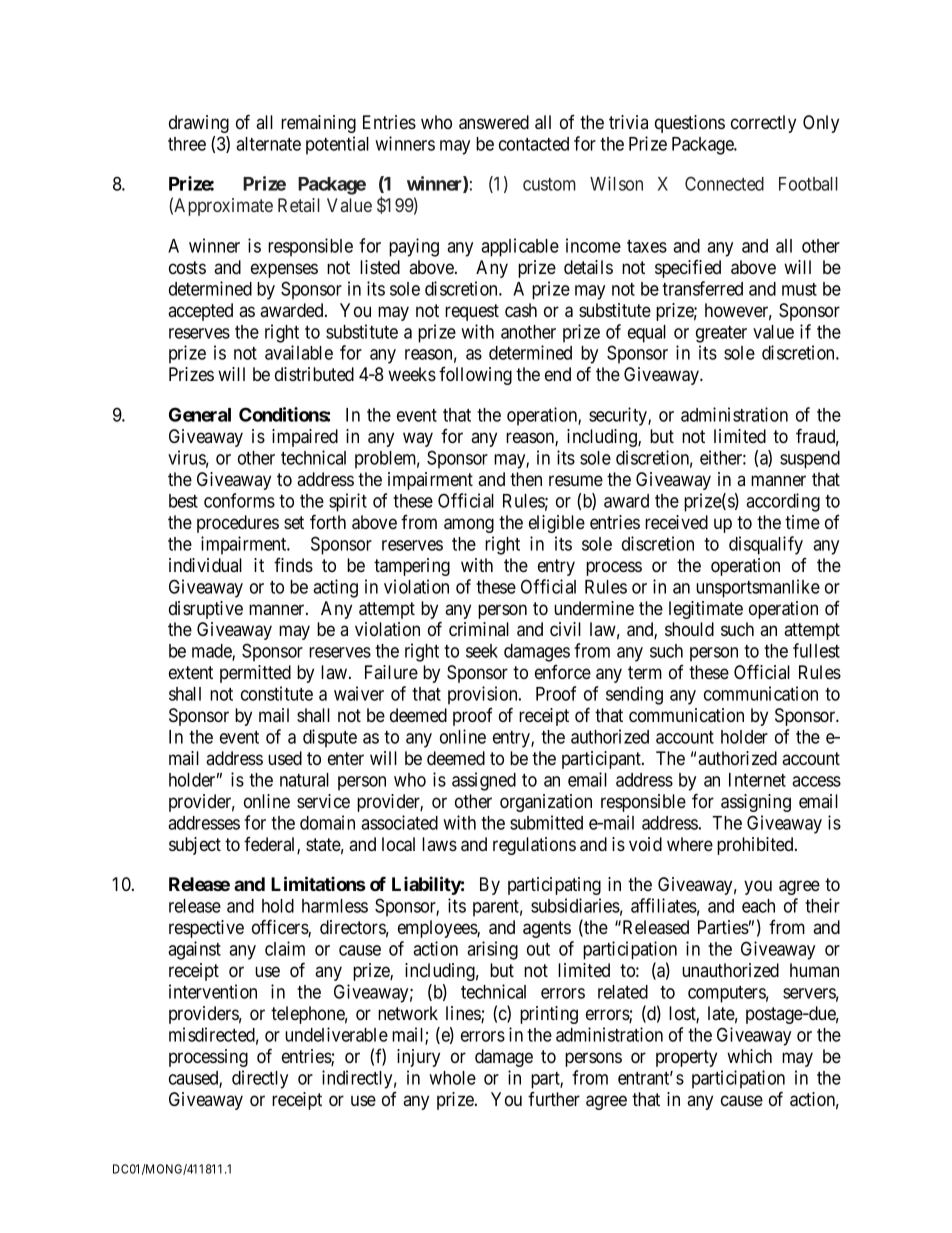 The height and width of the document is (1233, 952). What do you see at coordinates (238, 524) in the document?
I see `procedures` at bounding box center [238, 524].
